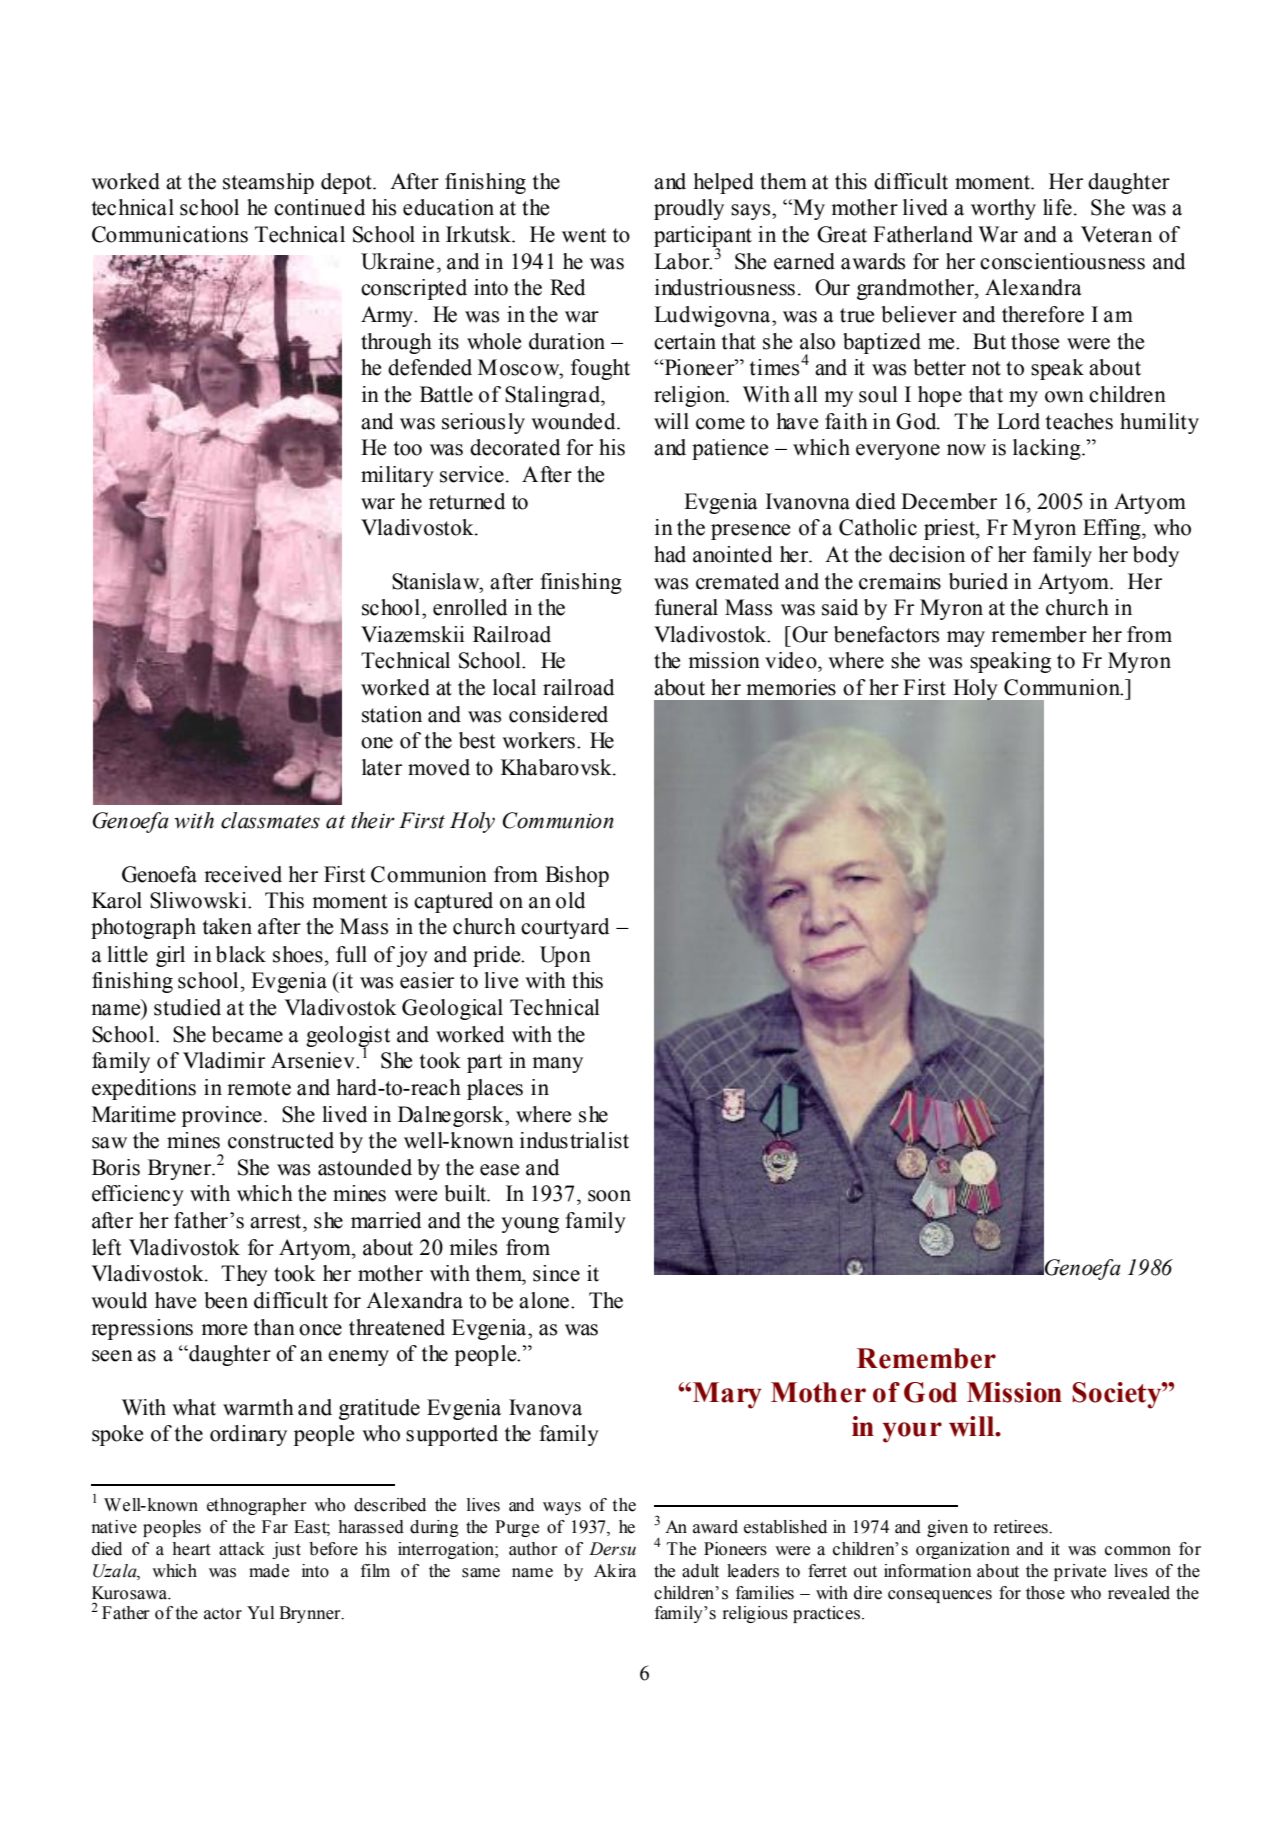  I want to click on went, so click(584, 235).
